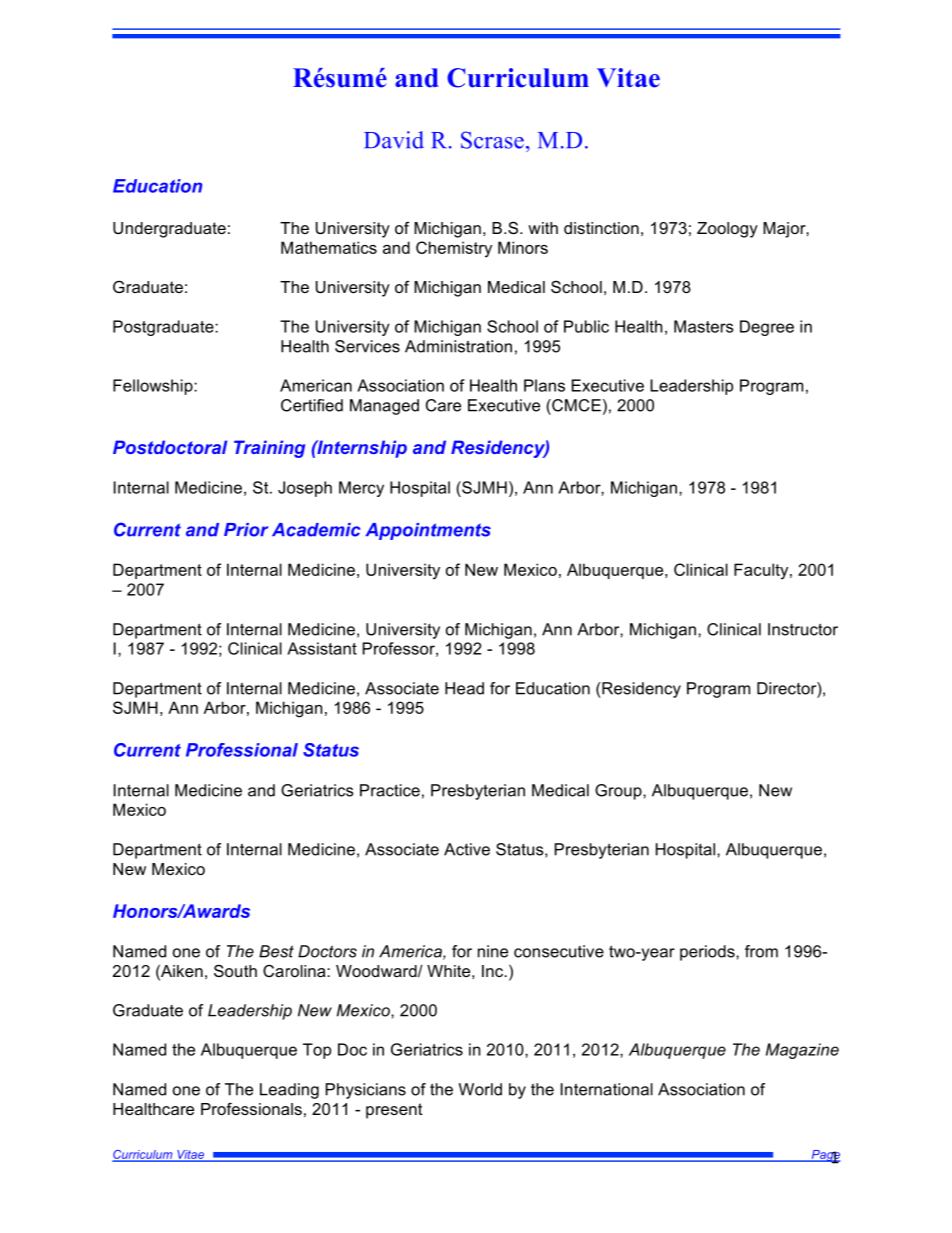  I want to click on Mathematics, so click(329, 247).
